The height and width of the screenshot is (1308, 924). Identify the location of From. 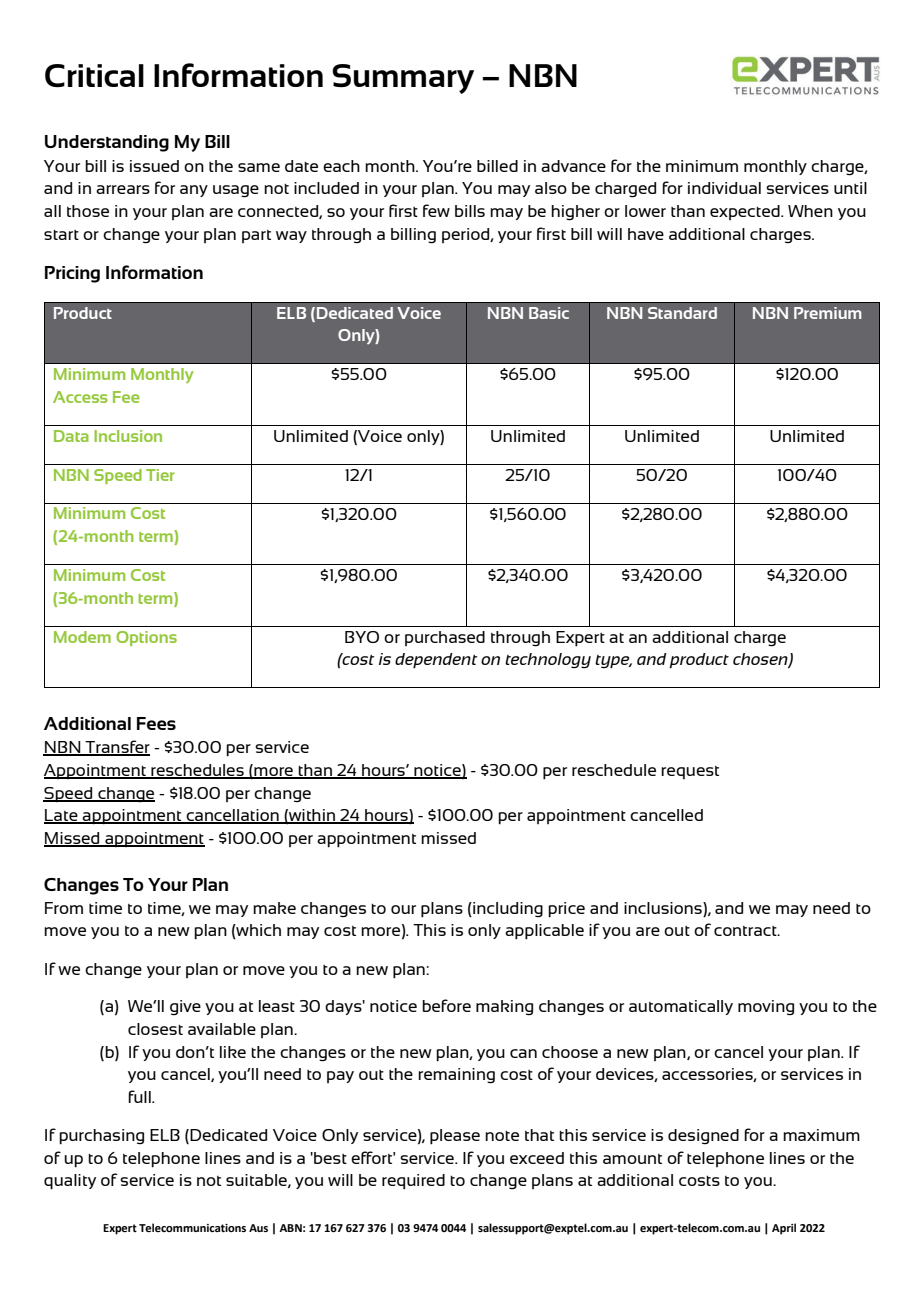
(64, 908).
